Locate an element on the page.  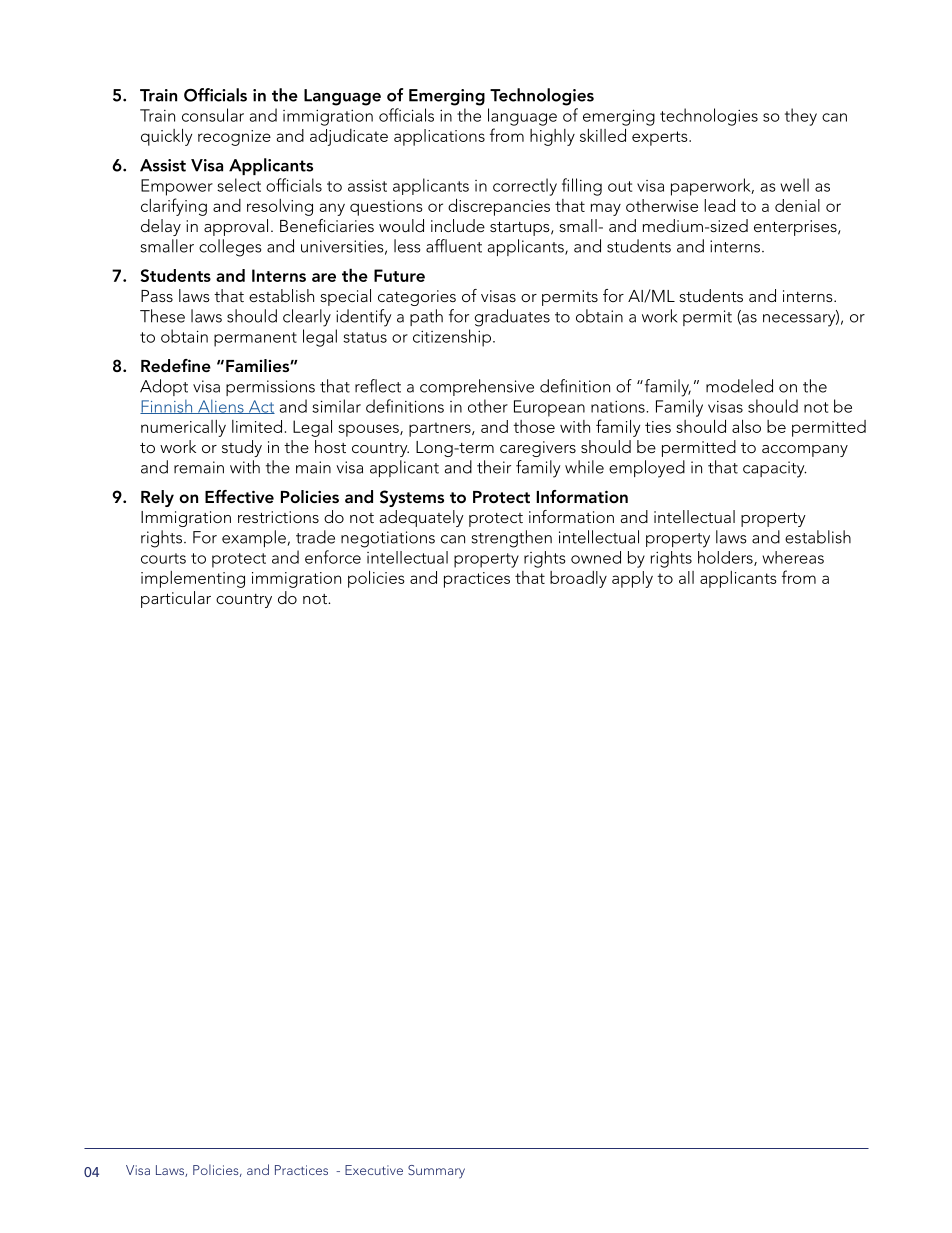
apply is located at coordinates (632, 579).
